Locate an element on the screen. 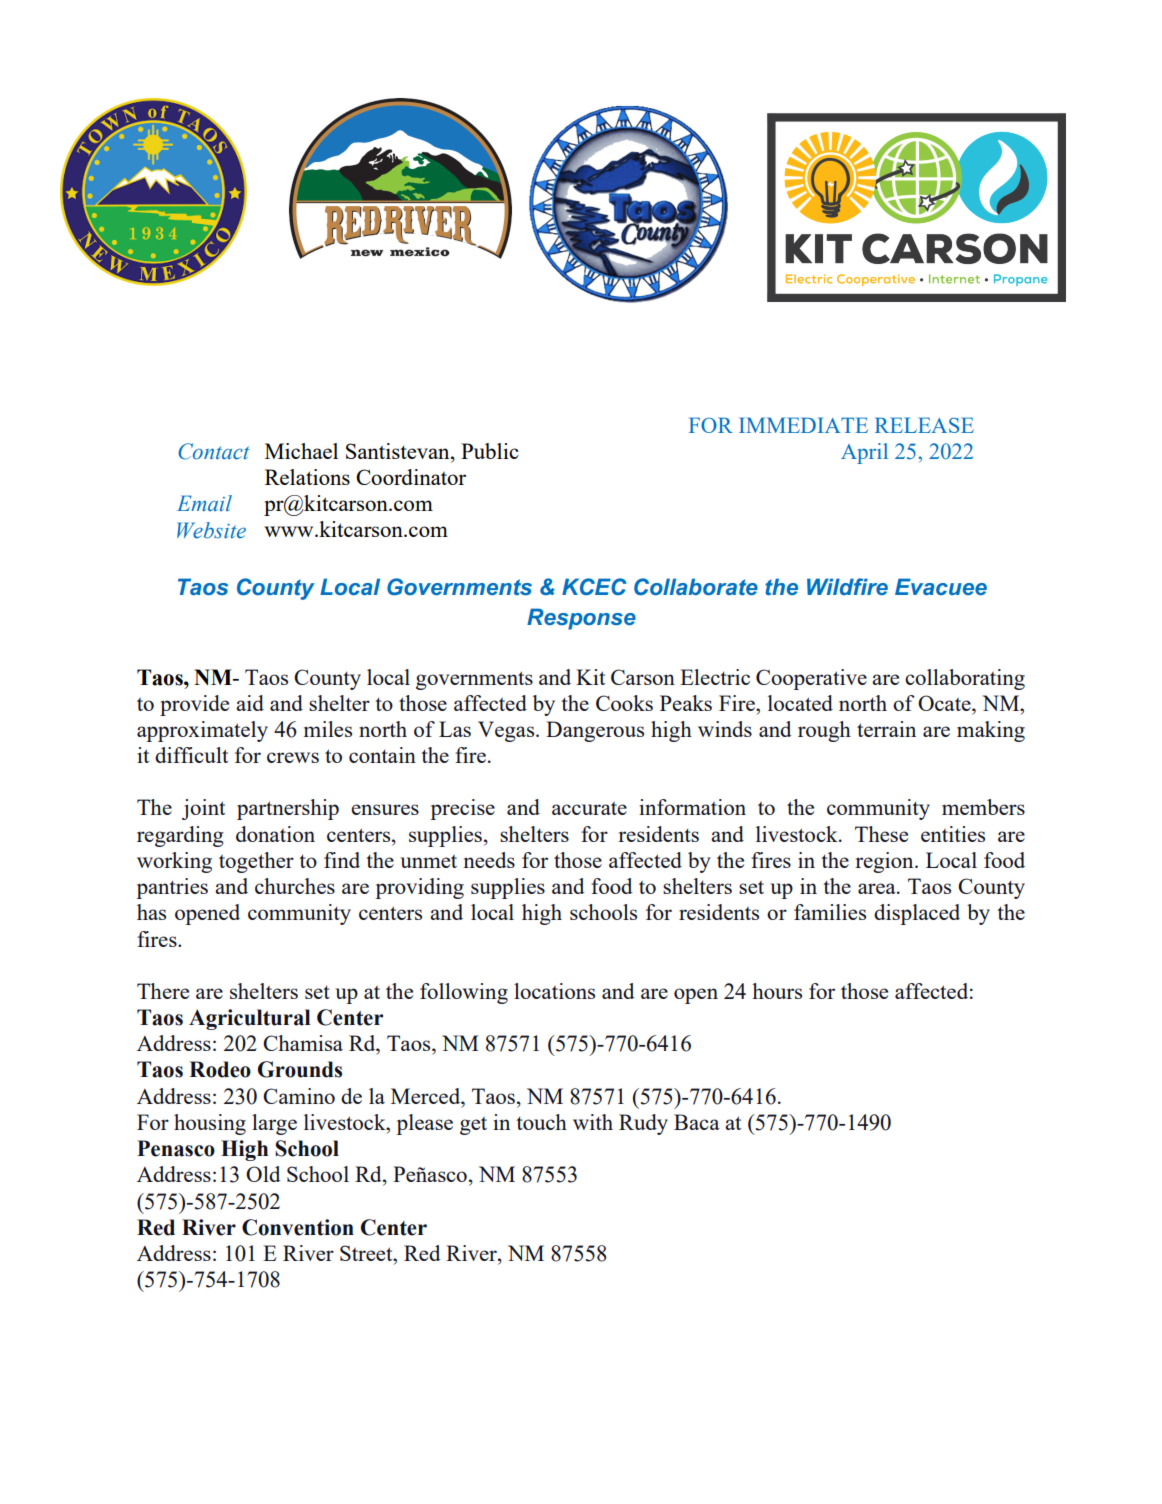 This screenshot has height=1504, width=1162. Contact is located at coordinates (214, 451).
